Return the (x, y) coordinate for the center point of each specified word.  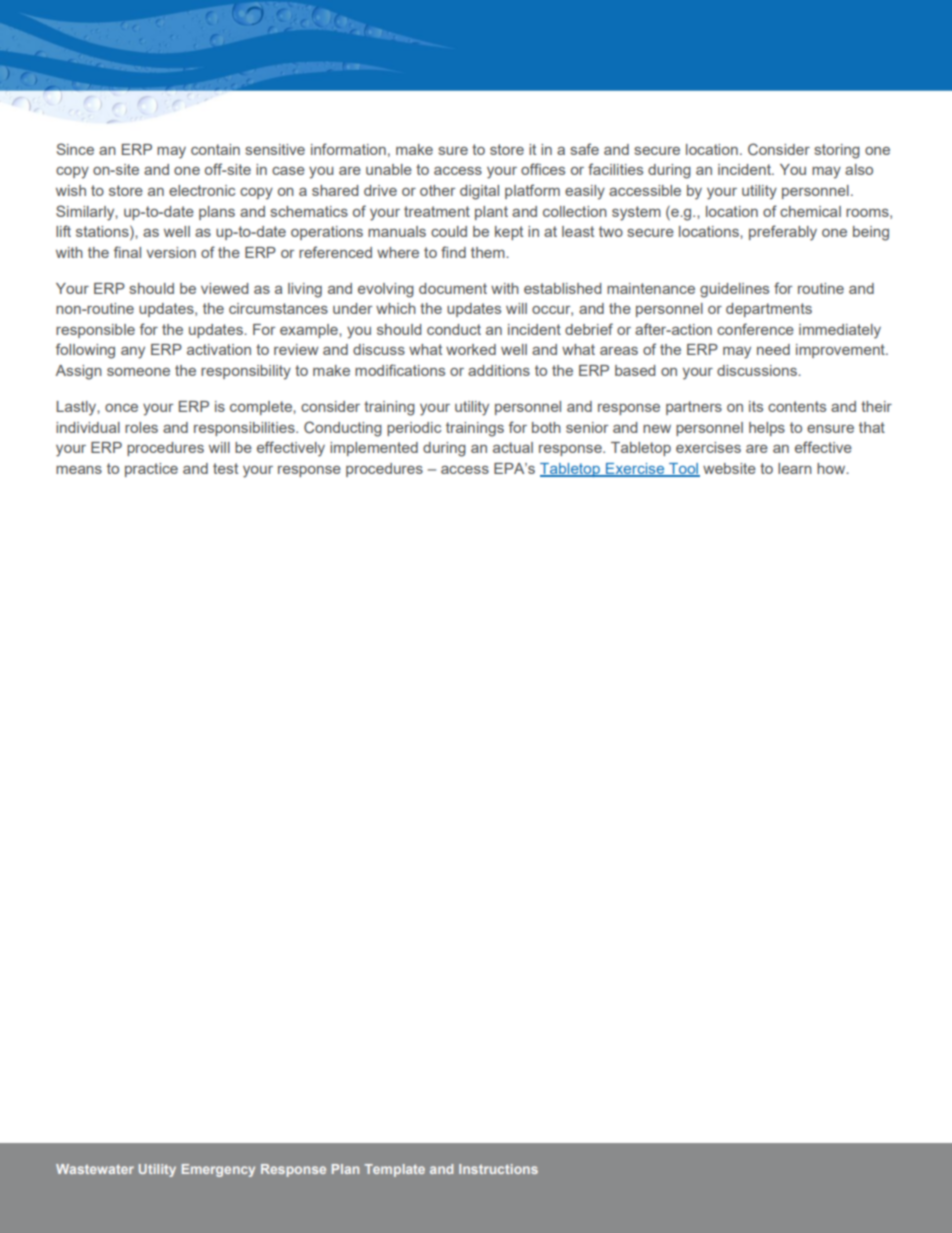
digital (479, 192)
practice (151, 470)
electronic (202, 190)
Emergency (218, 1170)
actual (513, 447)
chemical (810, 211)
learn (795, 468)
